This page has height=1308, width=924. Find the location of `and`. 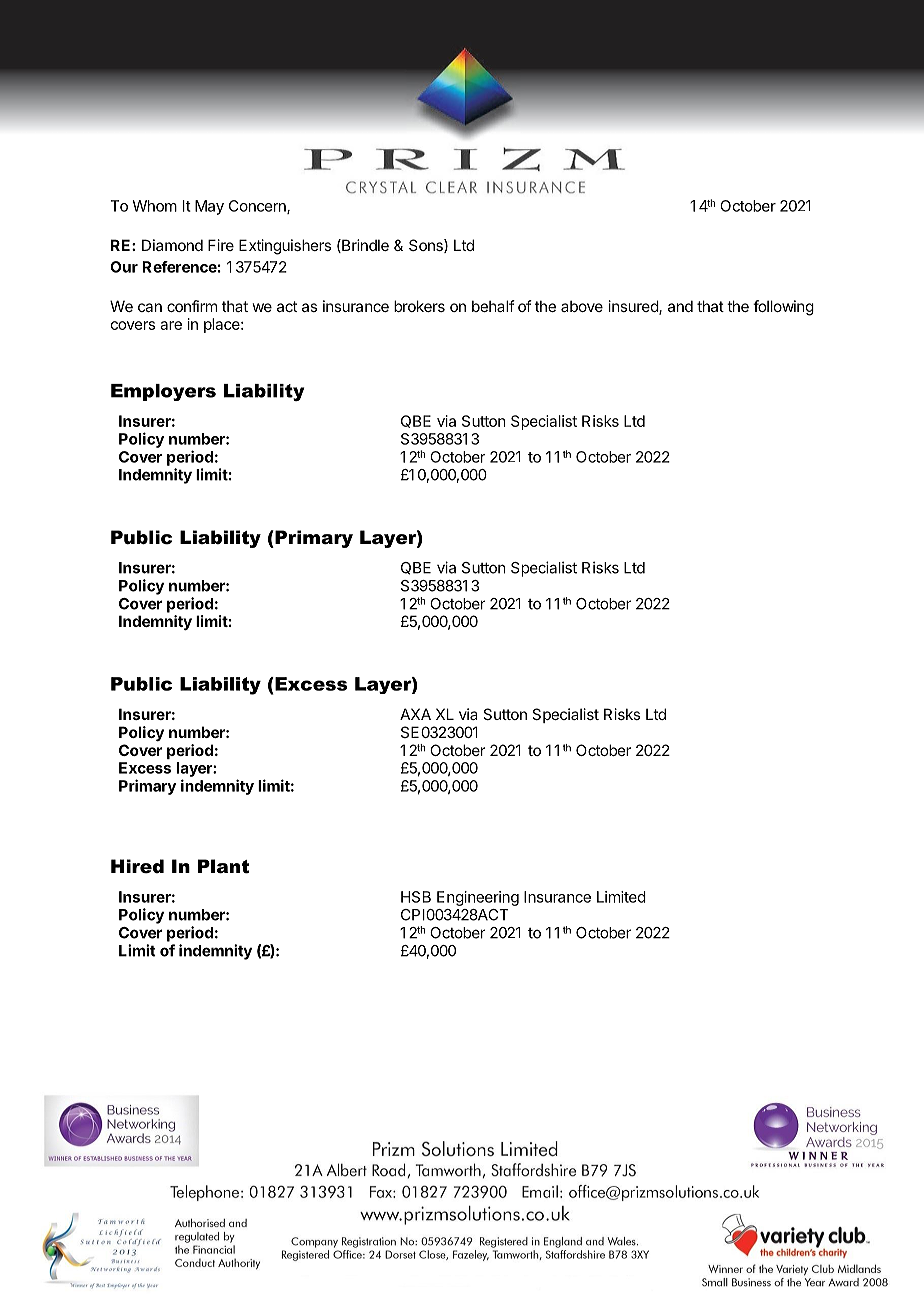

and is located at coordinates (680, 306).
